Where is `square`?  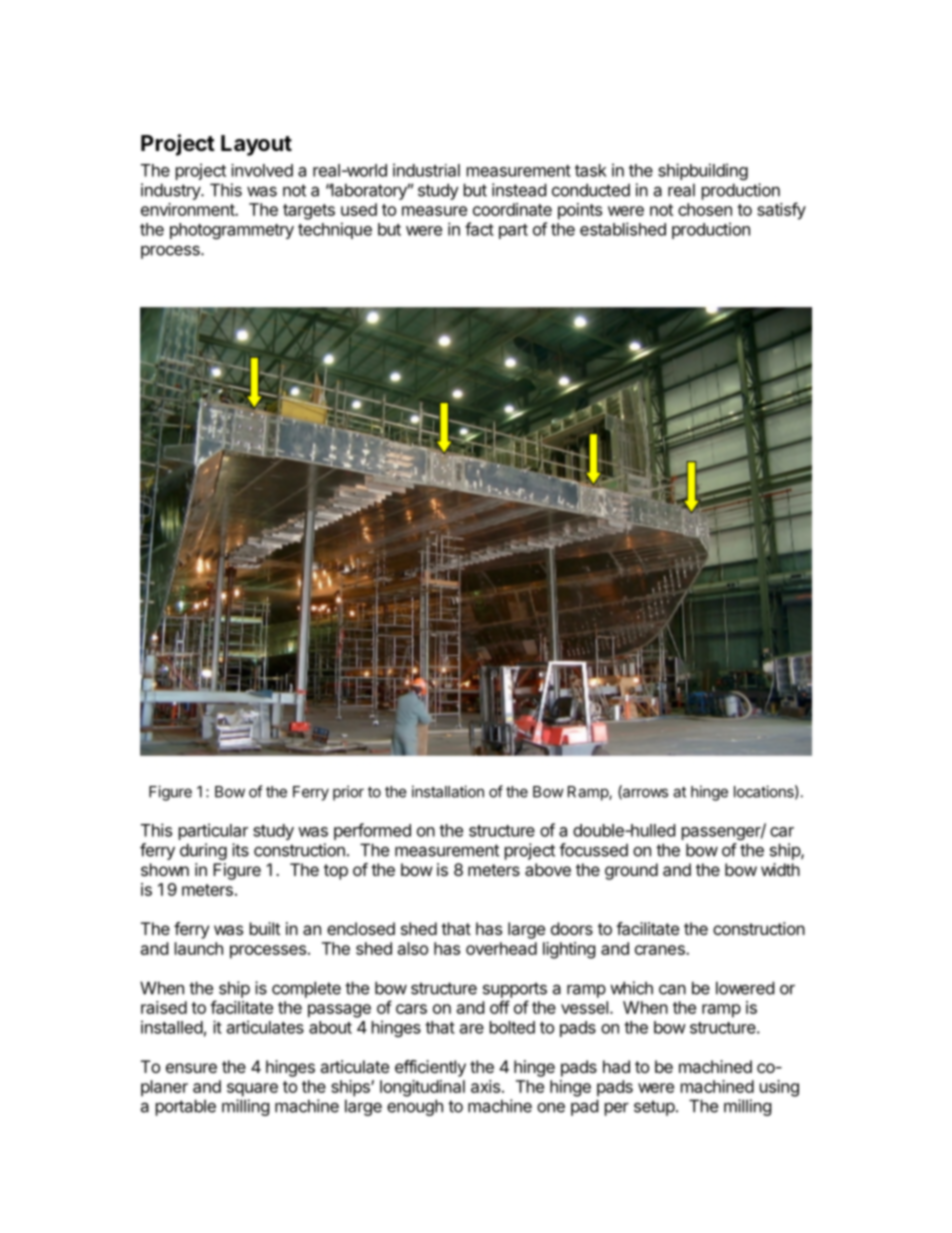
square is located at coordinates (252, 1090).
